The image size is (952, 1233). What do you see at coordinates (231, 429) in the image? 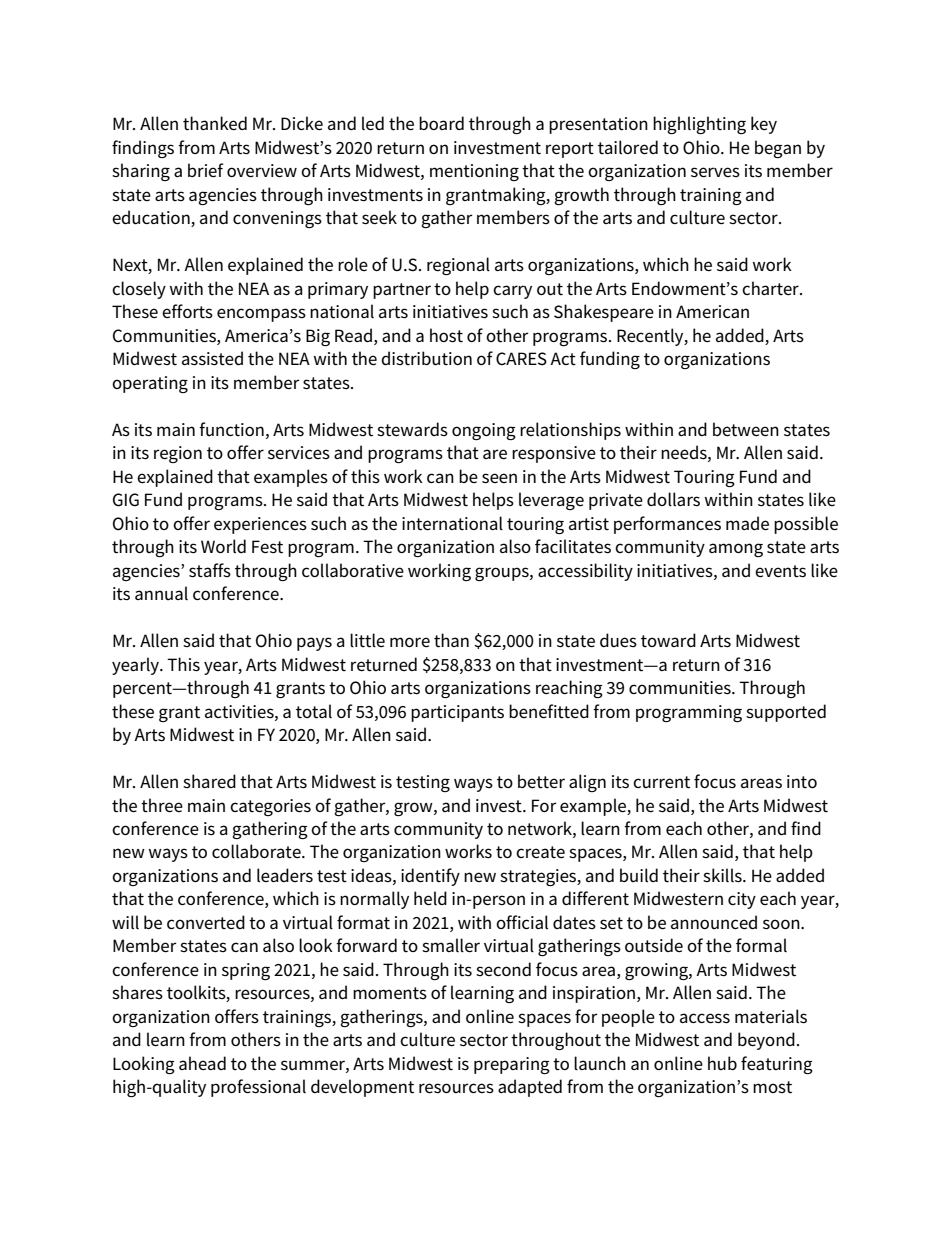
I see `function` at bounding box center [231, 429].
